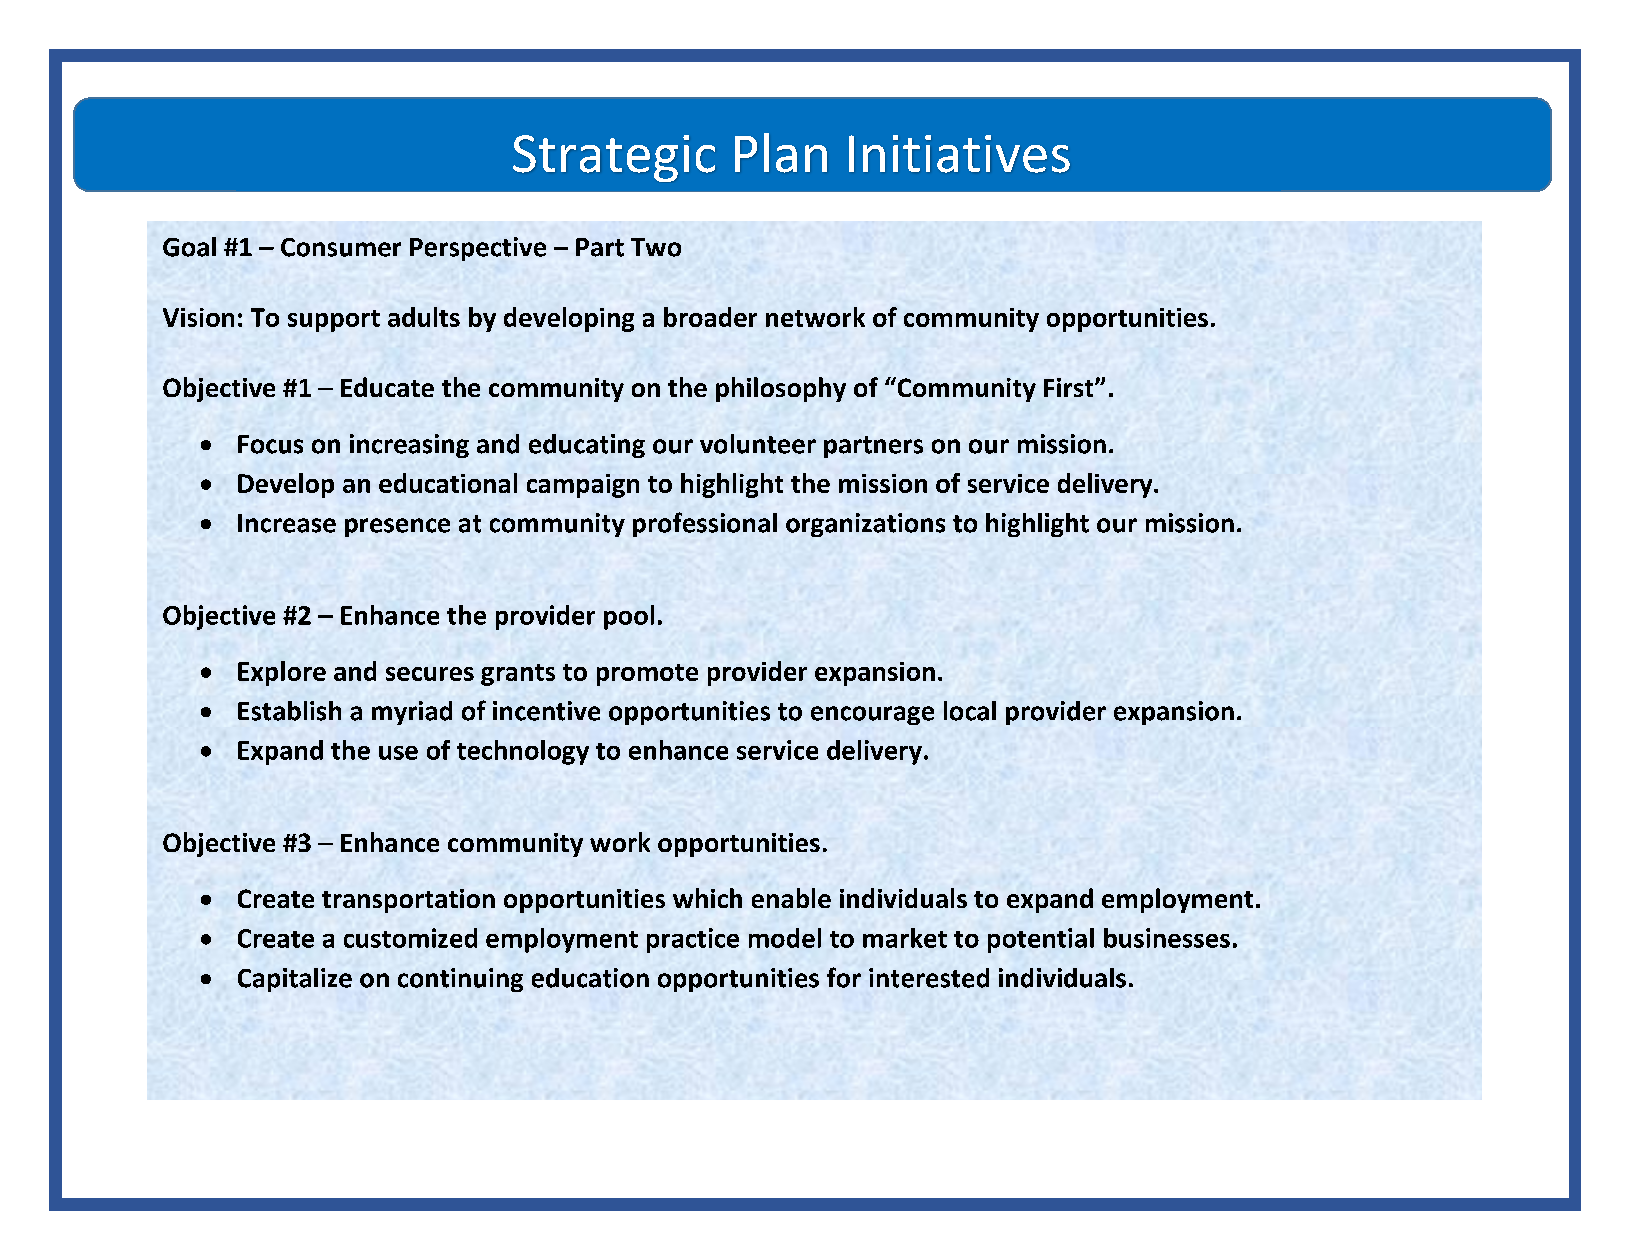 This screenshot has height=1260, width=1630. What do you see at coordinates (341, 247) in the screenshot?
I see `Consumer` at bounding box center [341, 247].
